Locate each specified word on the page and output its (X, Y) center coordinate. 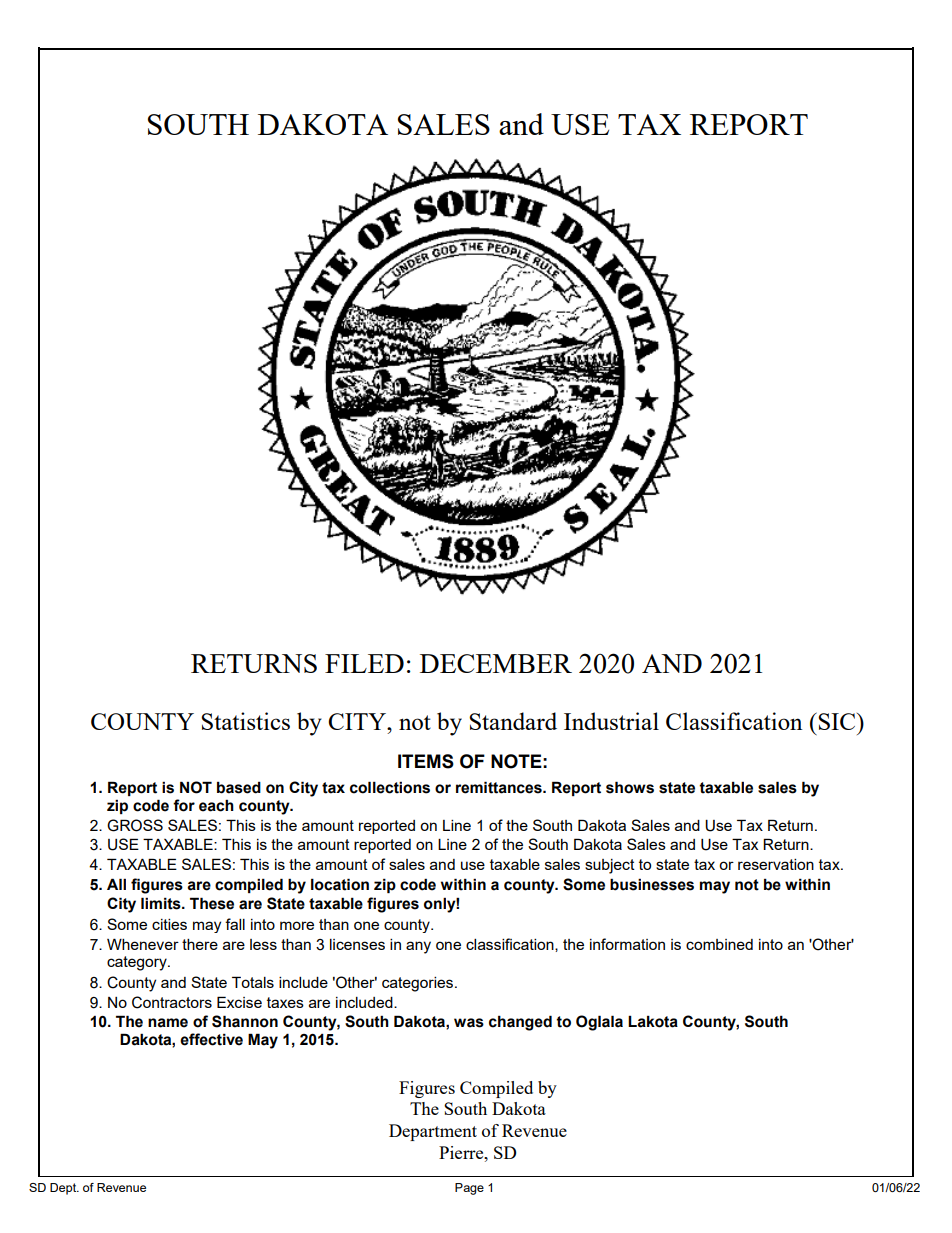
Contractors (172, 1002)
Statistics (245, 721)
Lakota (653, 1021)
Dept (64, 1189)
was (469, 1023)
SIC (837, 721)
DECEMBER (496, 663)
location (340, 884)
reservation (776, 864)
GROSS (135, 825)
